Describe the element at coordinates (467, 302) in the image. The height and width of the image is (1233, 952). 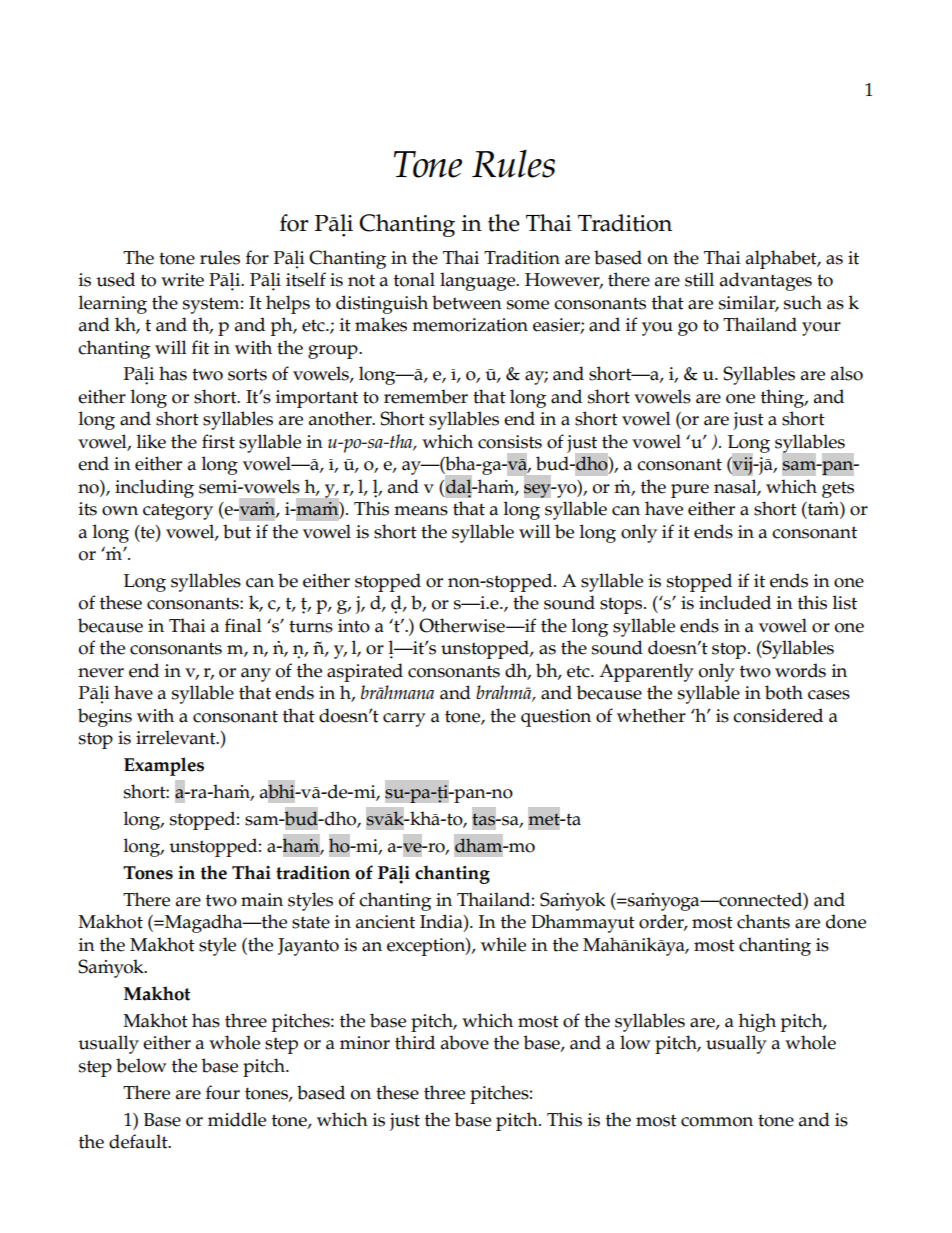
I see `between` at that location.
